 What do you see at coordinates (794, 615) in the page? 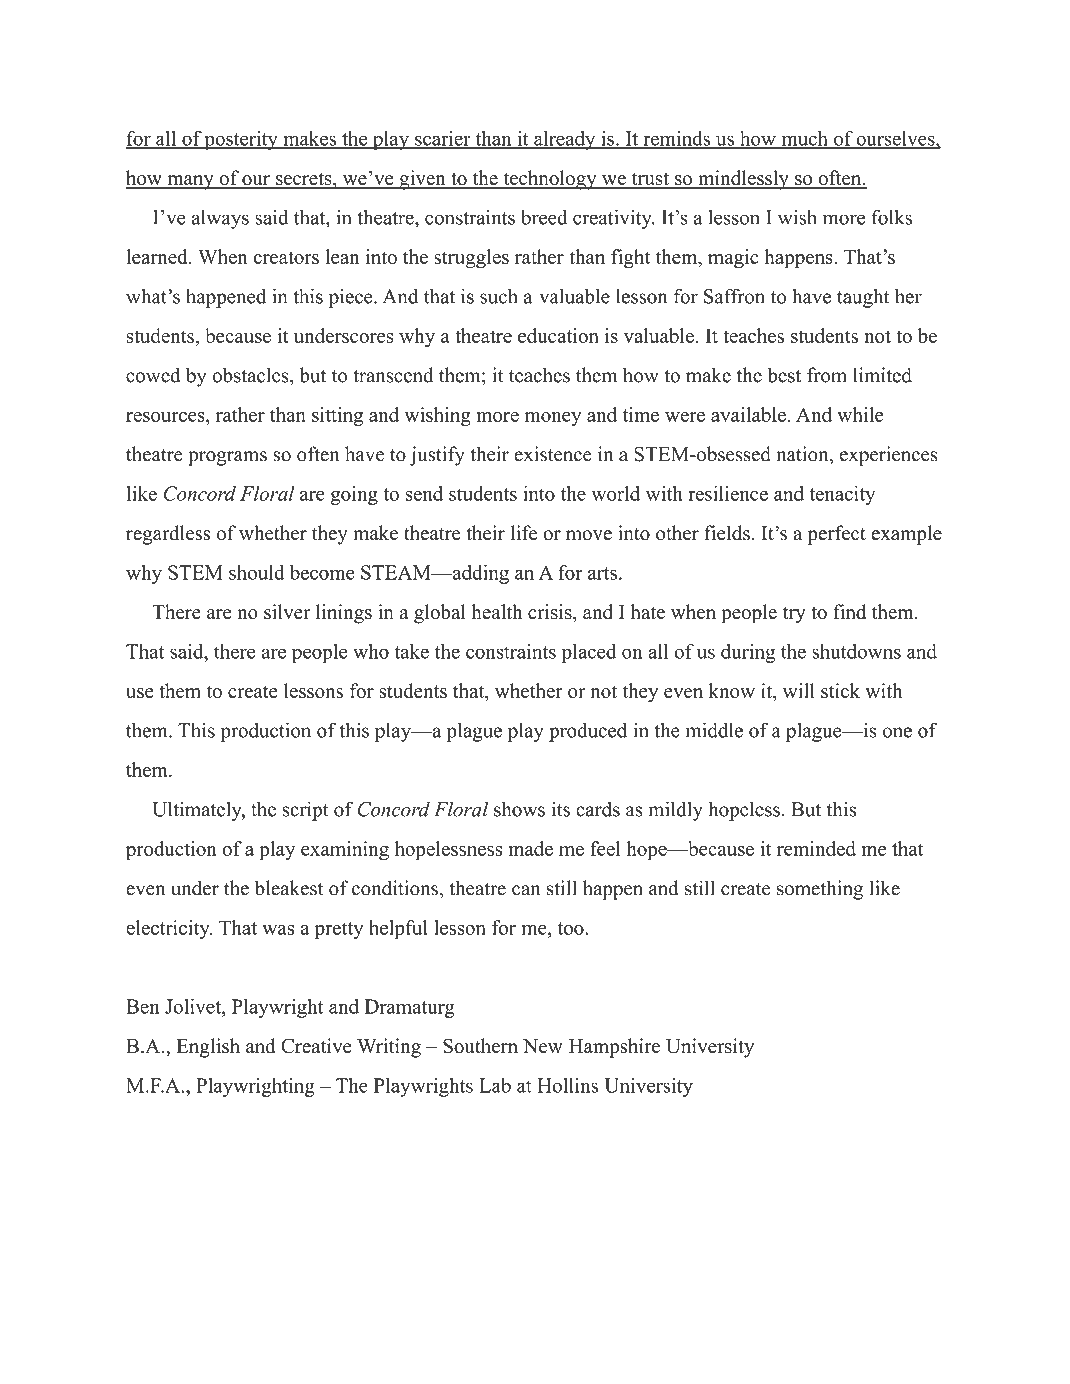
I see `try` at bounding box center [794, 615].
